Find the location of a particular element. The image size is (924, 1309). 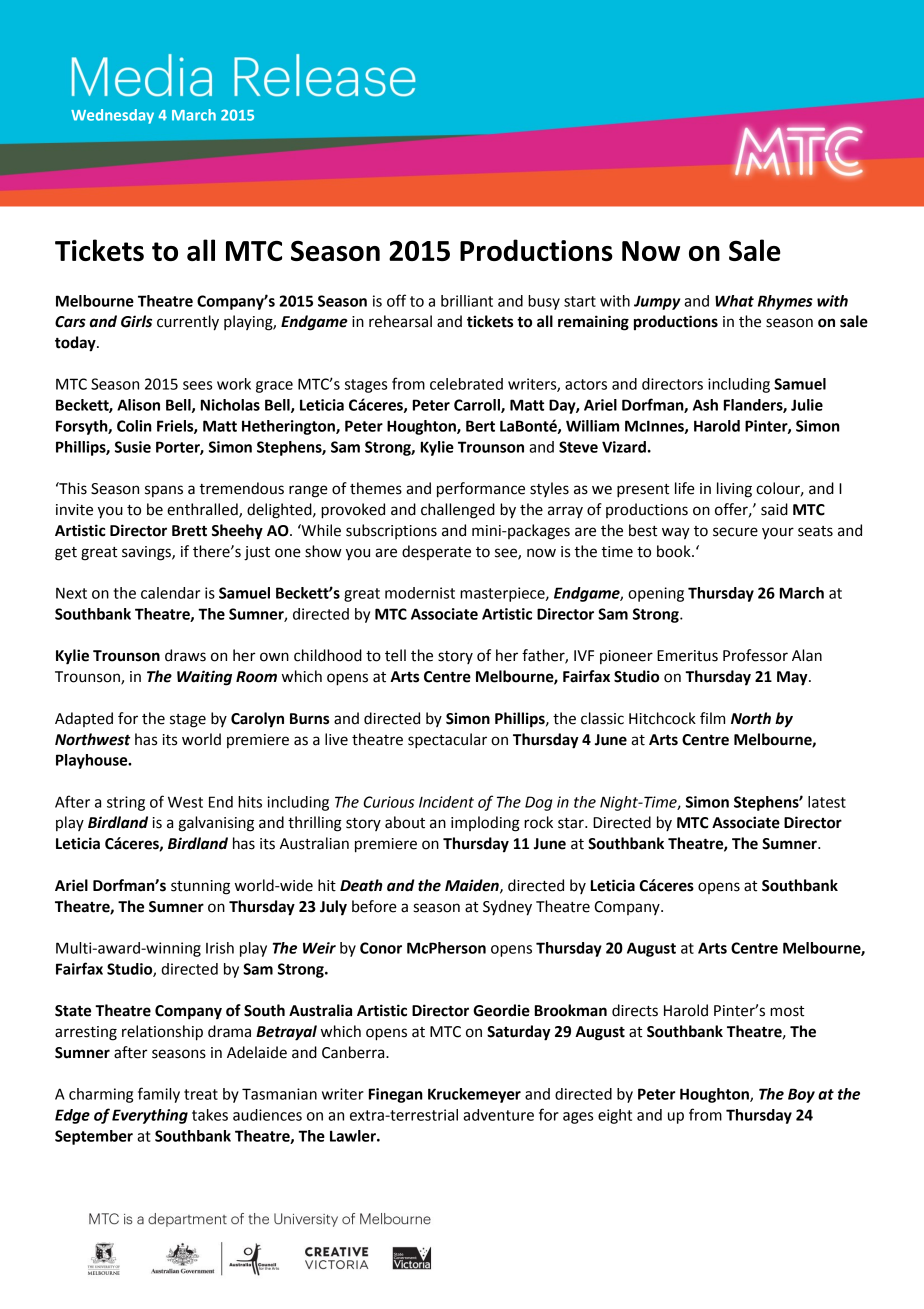

adventure is located at coordinates (498, 1115).
